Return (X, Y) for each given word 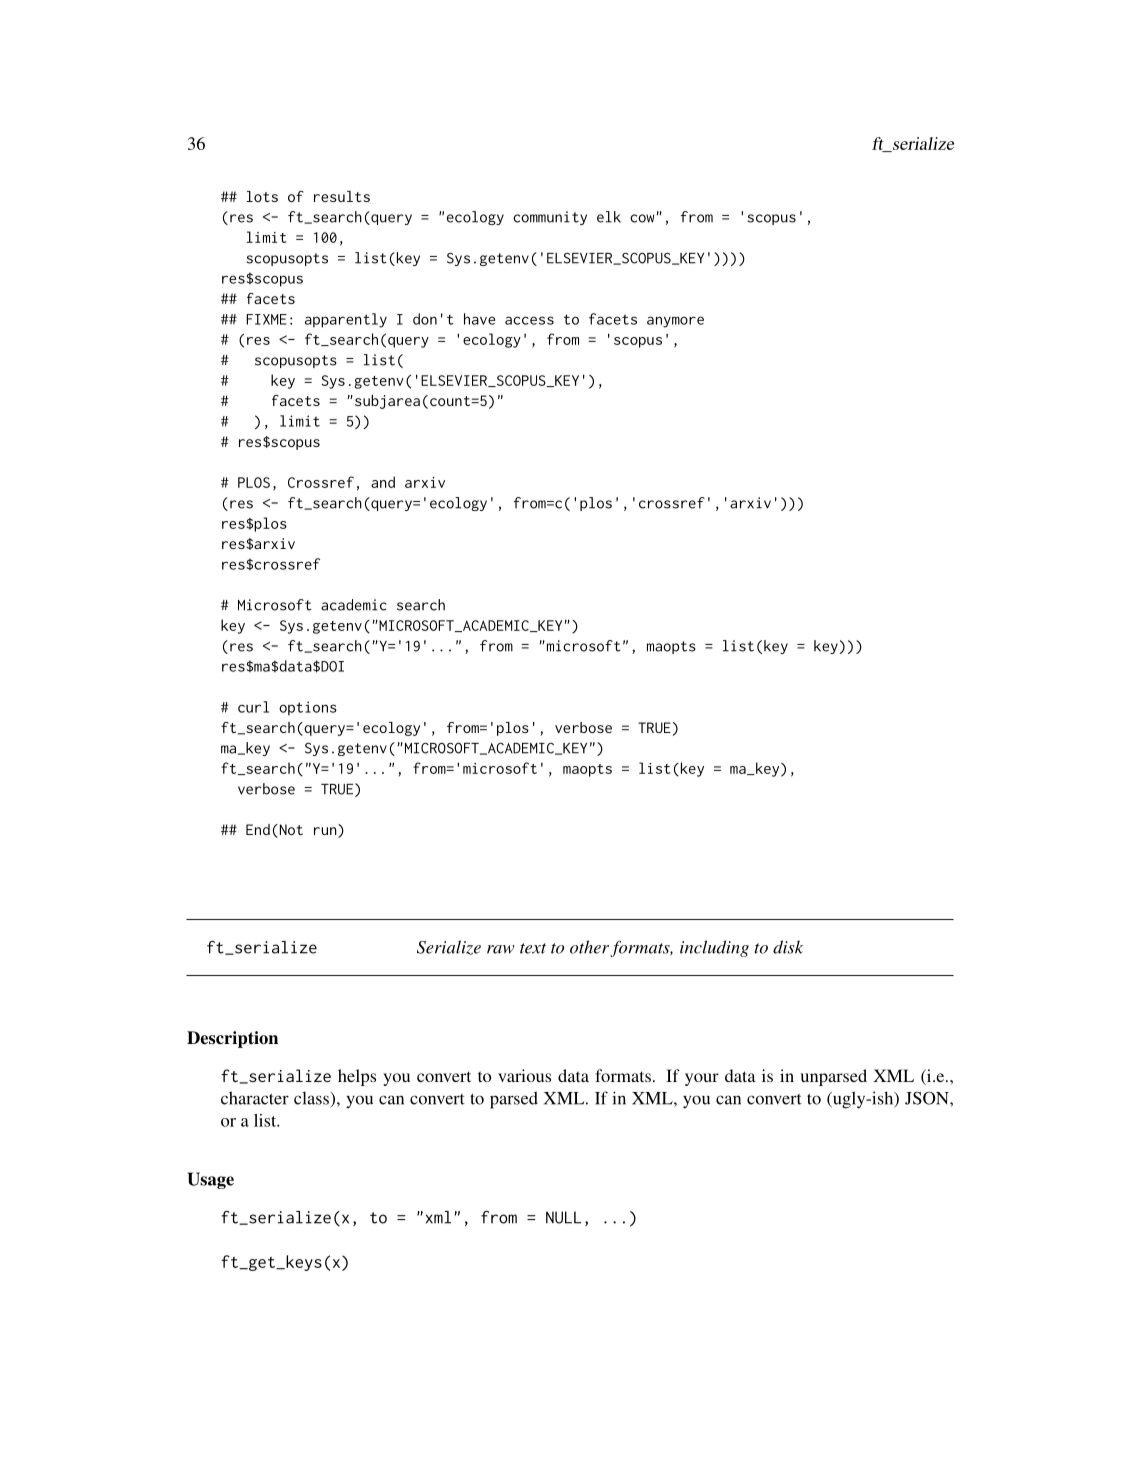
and (383, 482)
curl (253, 707)
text (533, 948)
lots (262, 196)
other (591, 948)
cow (642, 218)
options (308, 708)
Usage (210, 1180)
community (550, 218)
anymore (675, 322)
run (326, 832)
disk (788, 947)
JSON (928, 1098)
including (714, 948)
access (529, 320)
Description (232, 1039)
